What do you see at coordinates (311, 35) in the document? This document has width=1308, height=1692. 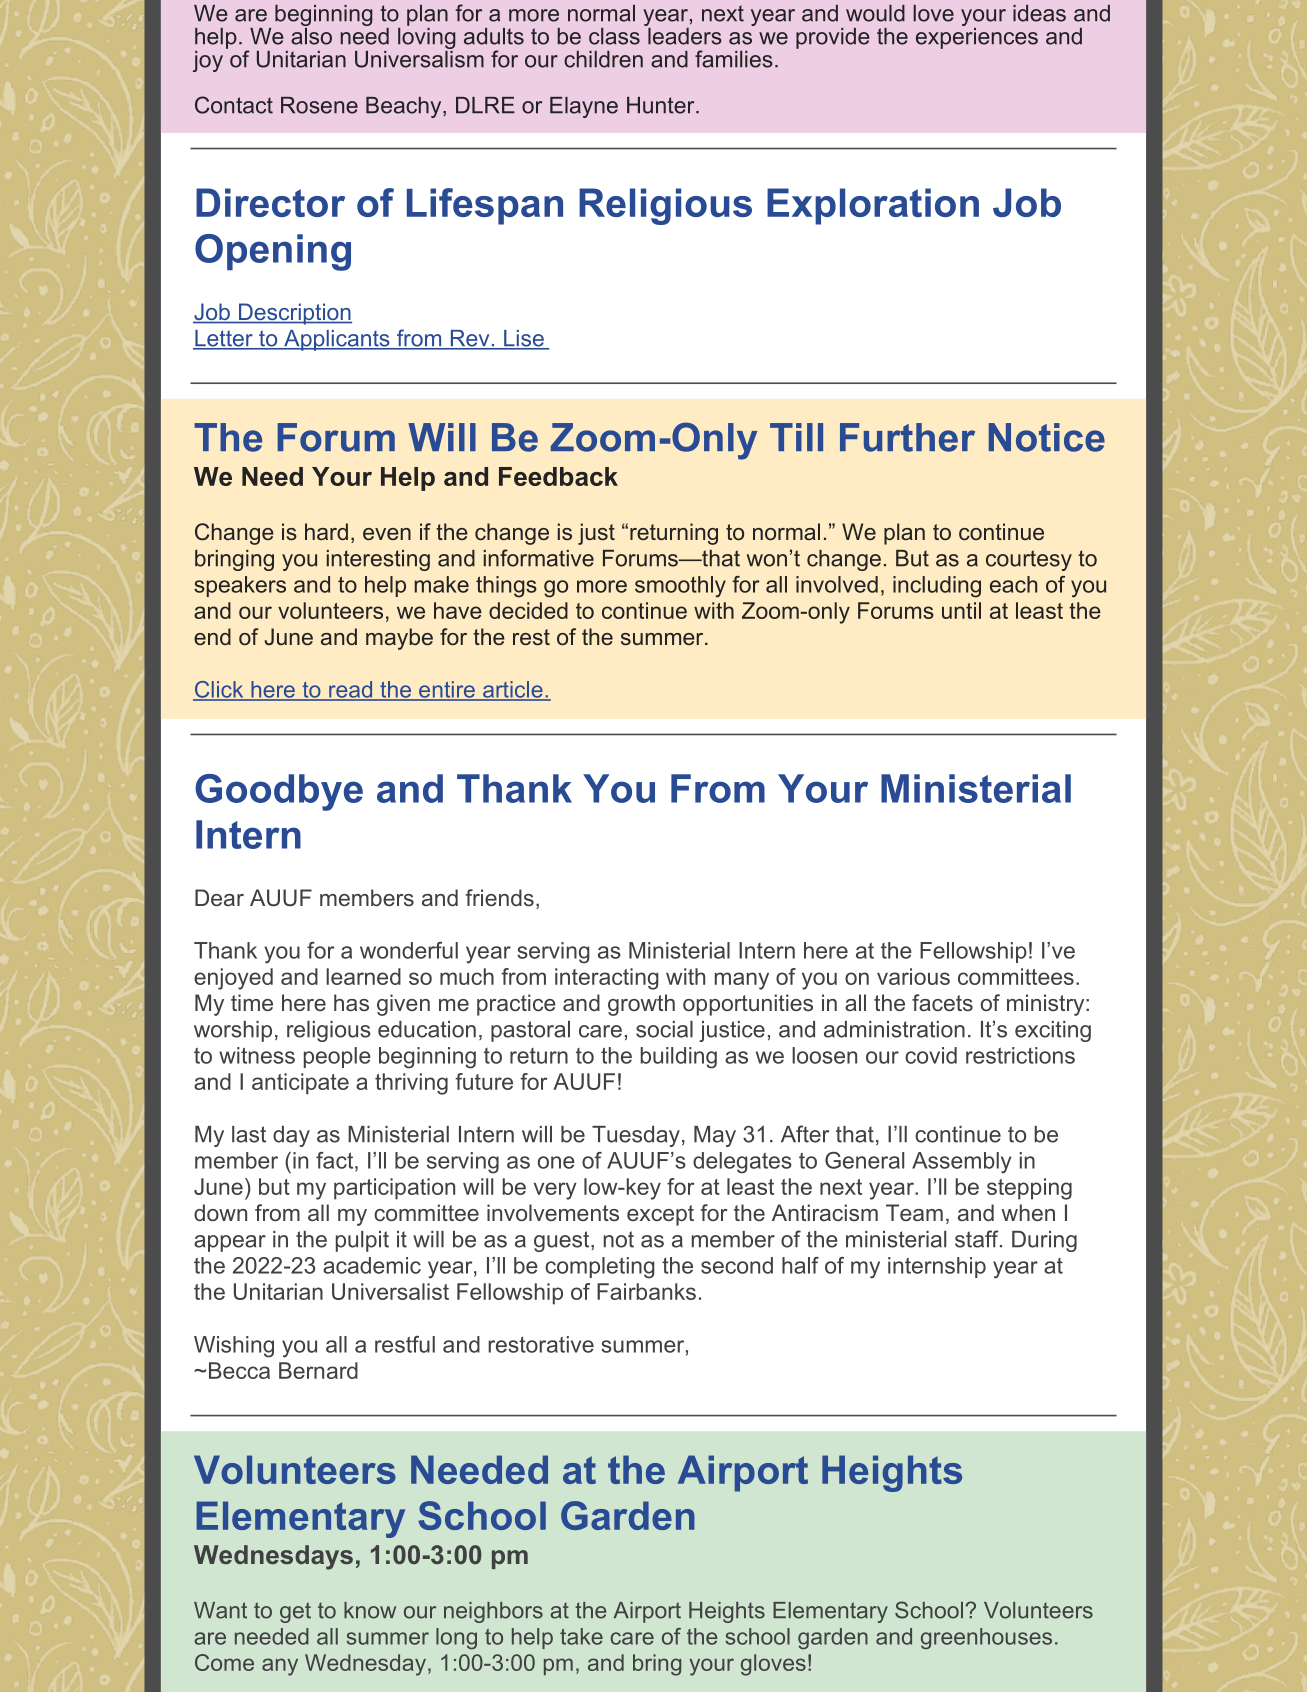 I see `also` at bounding box center [311, 35].
